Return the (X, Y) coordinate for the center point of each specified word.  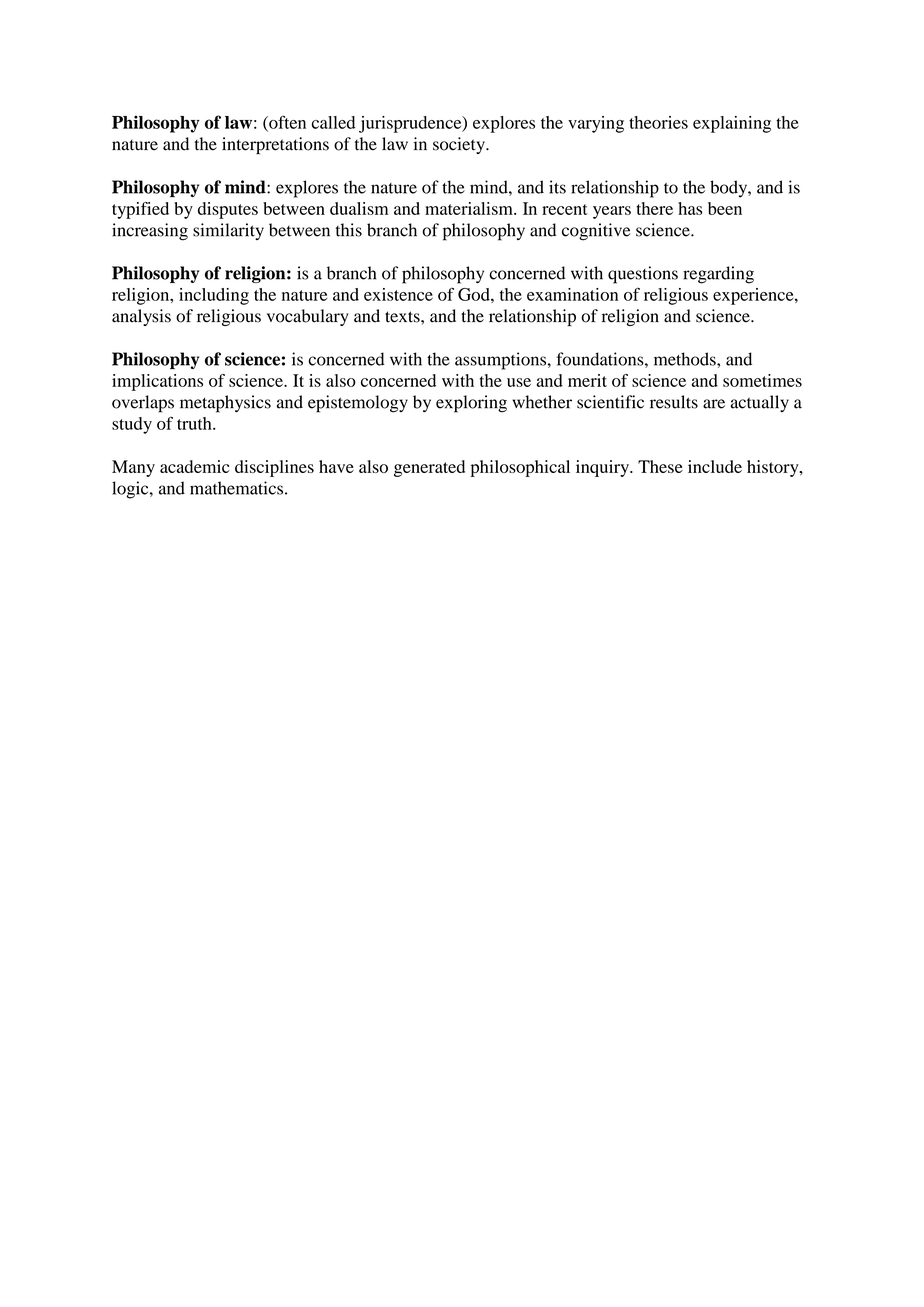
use (519, 382)
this (349, 230)
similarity (228, 231)
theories (658, 122)
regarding (718, 275)
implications (157, 382)
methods (686, 359)
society (460, 145)
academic (195, 466)
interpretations (275, 145)
